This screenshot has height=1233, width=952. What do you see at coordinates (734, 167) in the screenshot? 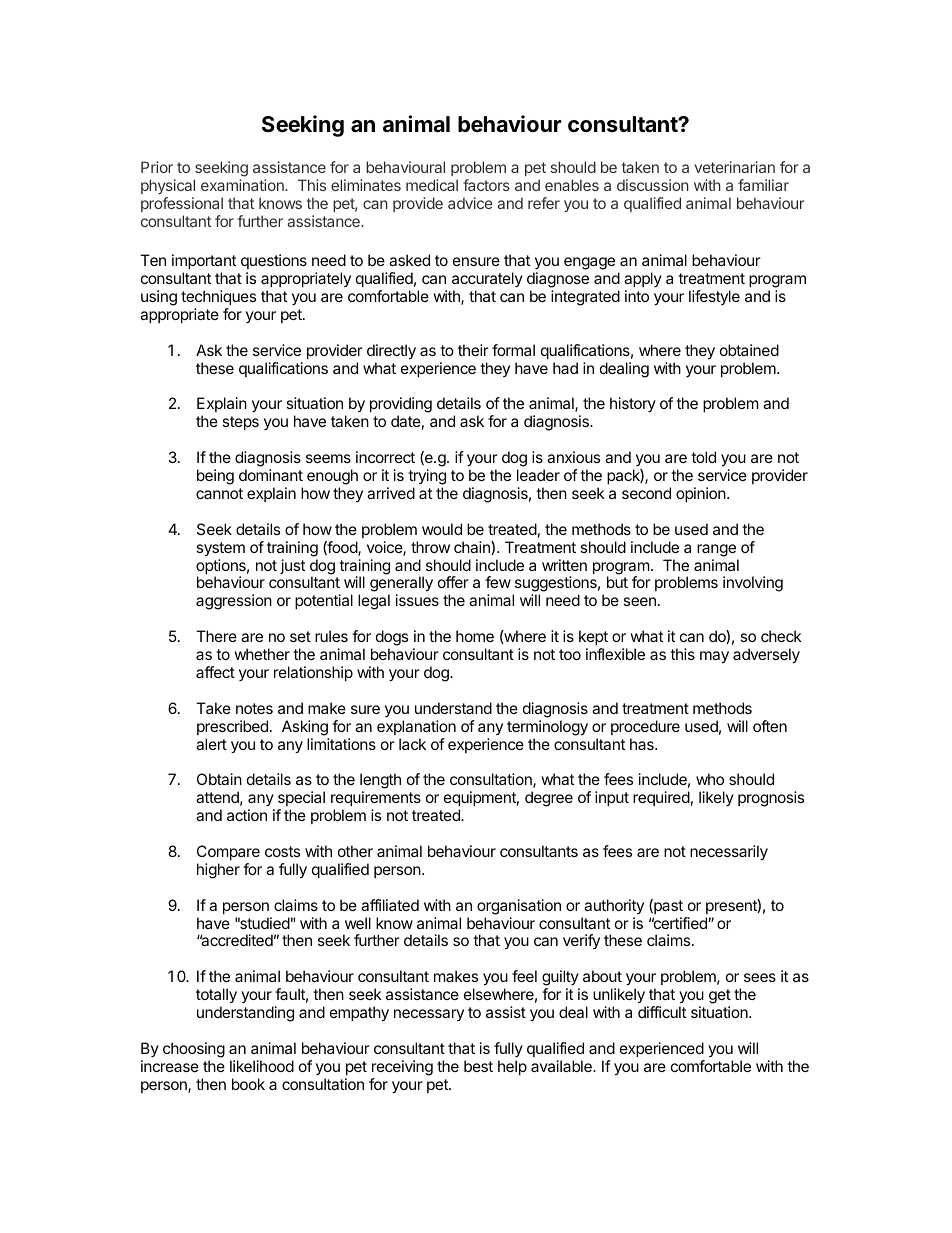
I see `veterinarian` at bounding box center [734, 167].
